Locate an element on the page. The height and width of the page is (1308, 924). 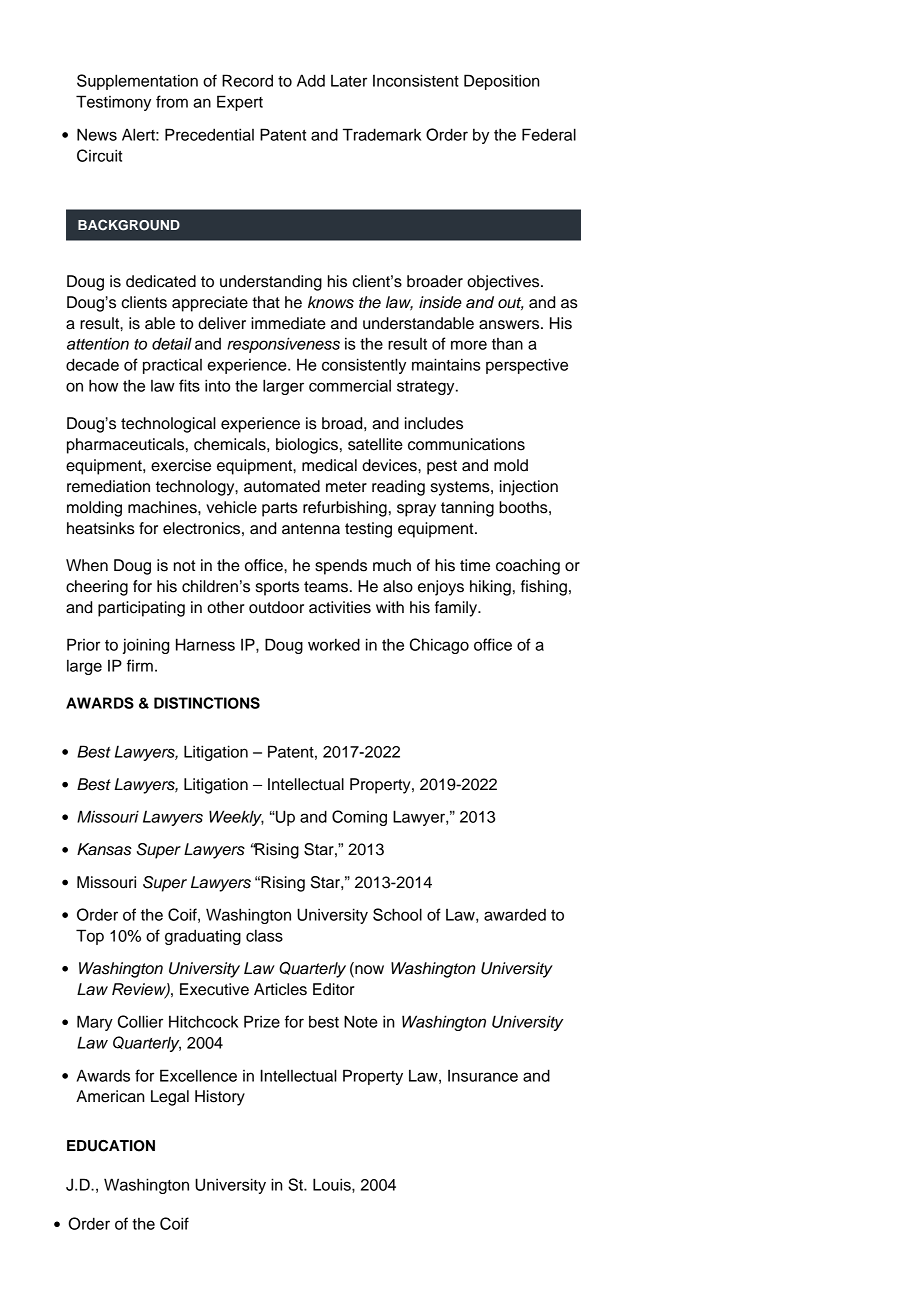
medical is located at coordinates (329, 465).
